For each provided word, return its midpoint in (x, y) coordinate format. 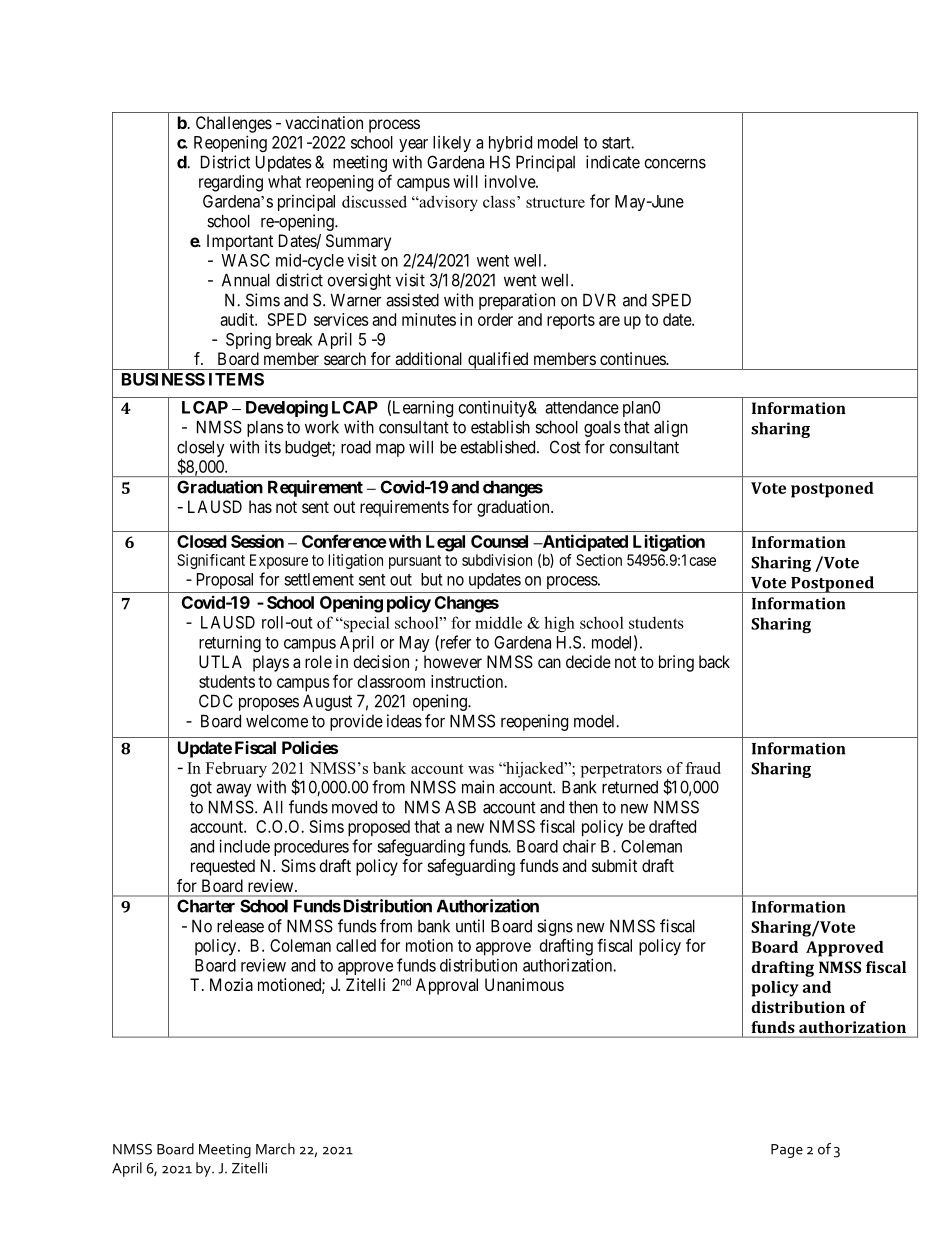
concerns (675, 164)
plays (271, 663)
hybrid (510, 144)
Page (787, 1151)
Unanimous (524, 984)
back (714, 661)
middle (498, 622)
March (275, 1149)
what (284, 181)
